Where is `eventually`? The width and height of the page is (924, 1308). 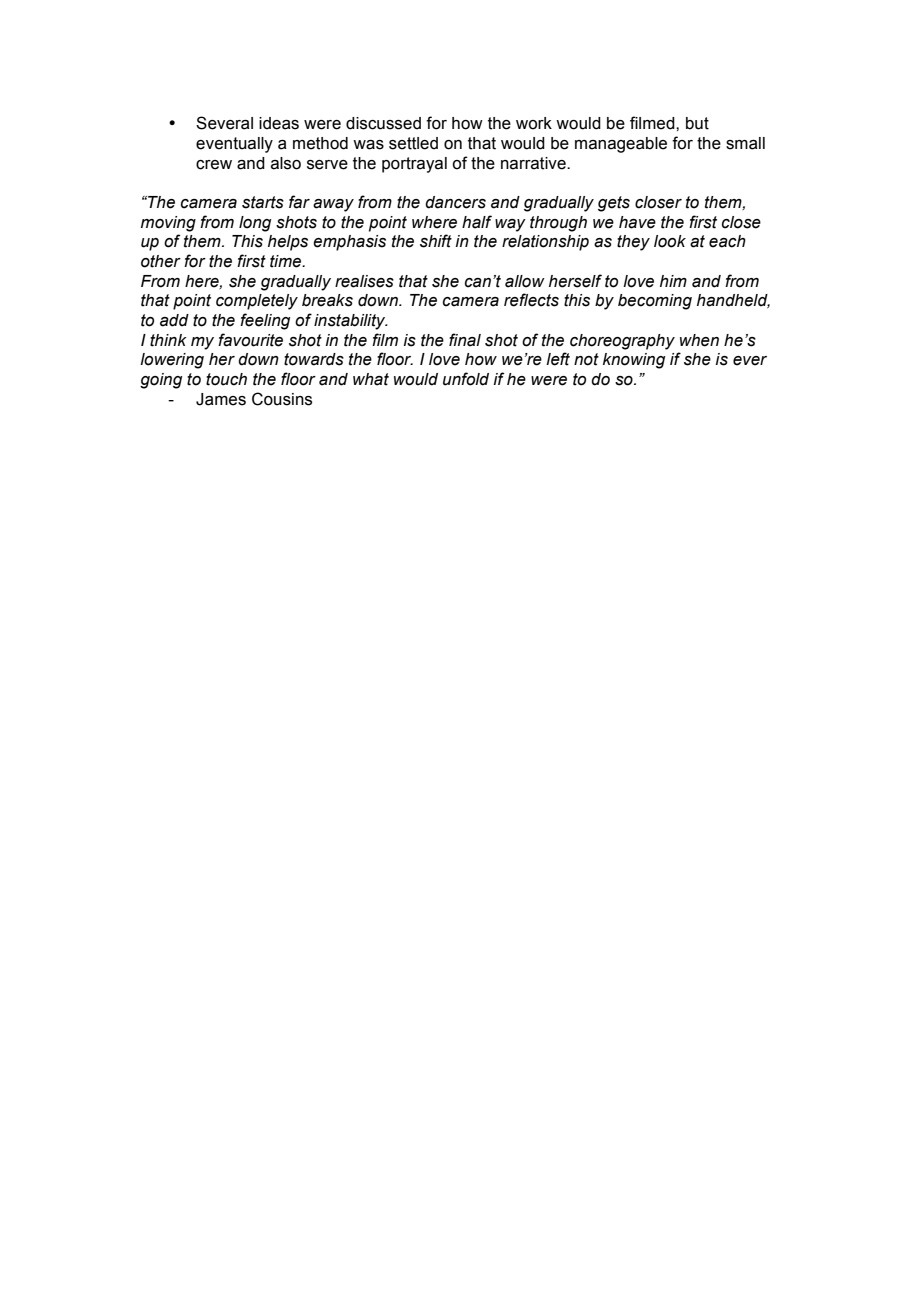 eventually is located at coordinates (234, 145).
